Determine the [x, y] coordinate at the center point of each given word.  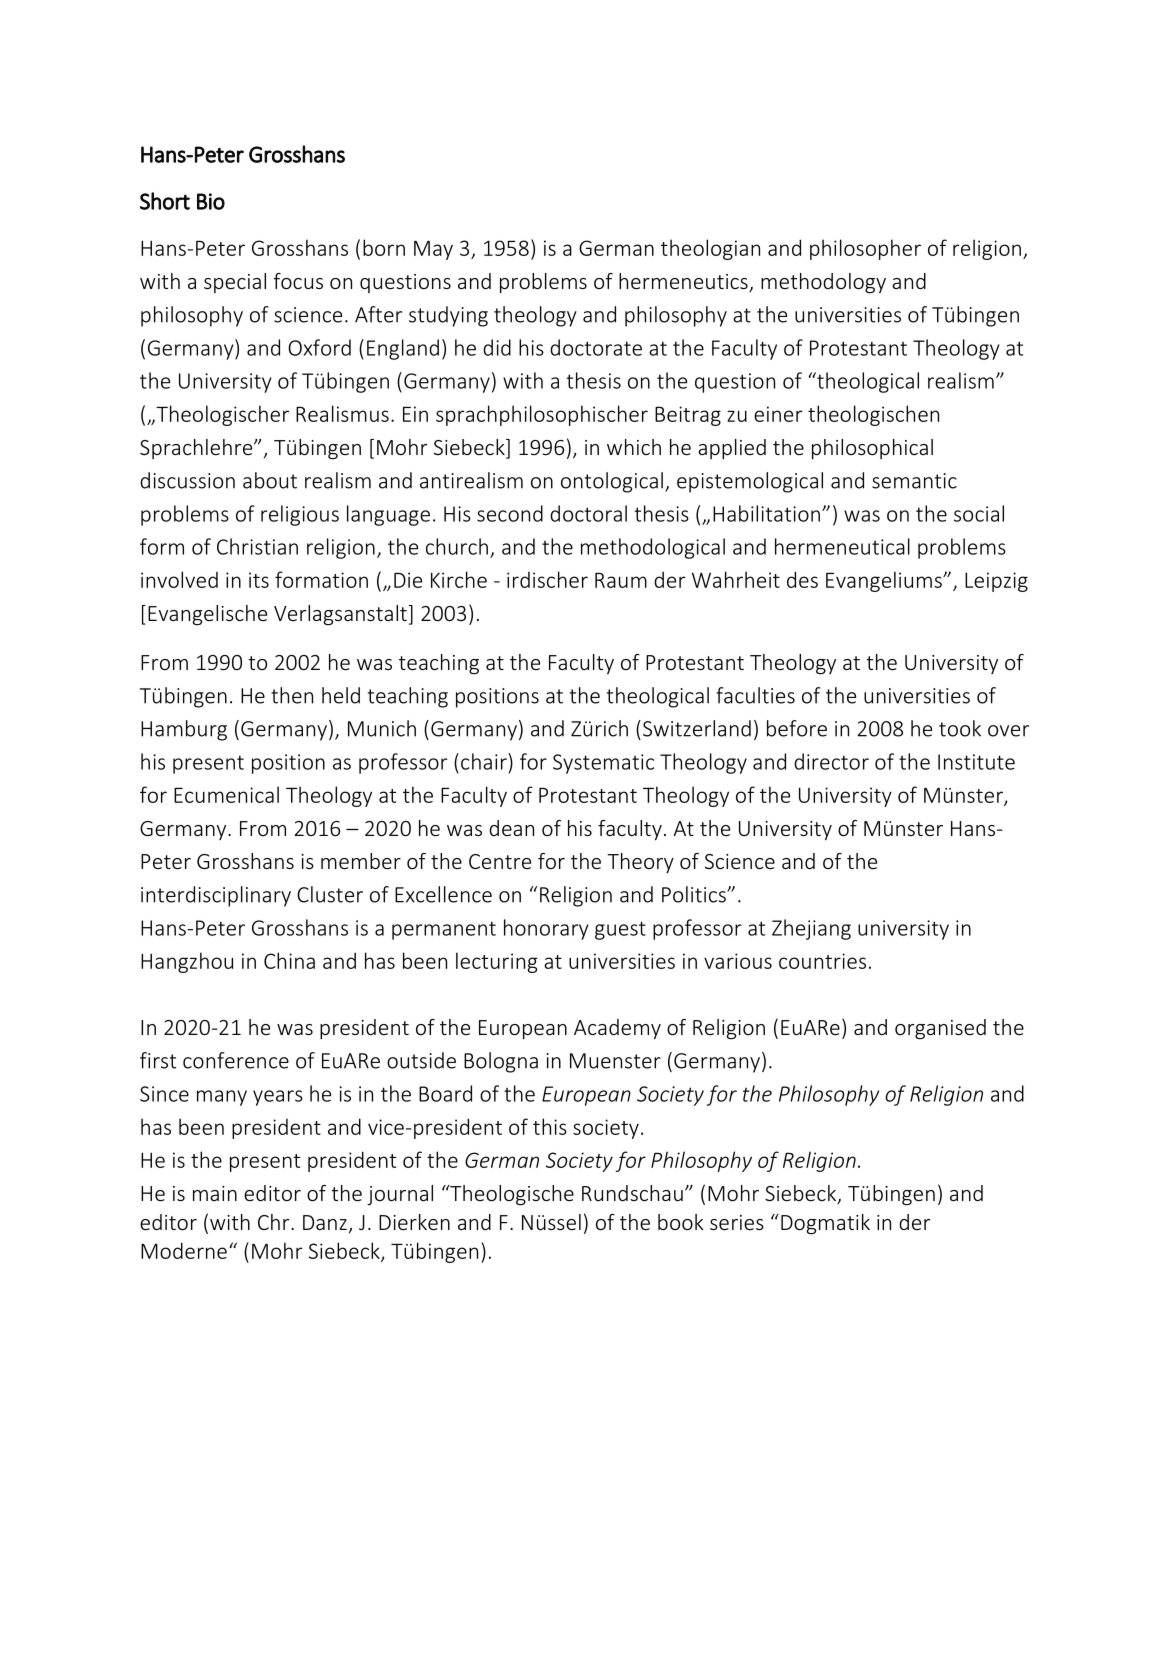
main [215, 1193]
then [292, 695]
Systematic [603, 764]
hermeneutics [684, 282]
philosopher [865, 249]
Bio [211, 201]
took [960, 728]
